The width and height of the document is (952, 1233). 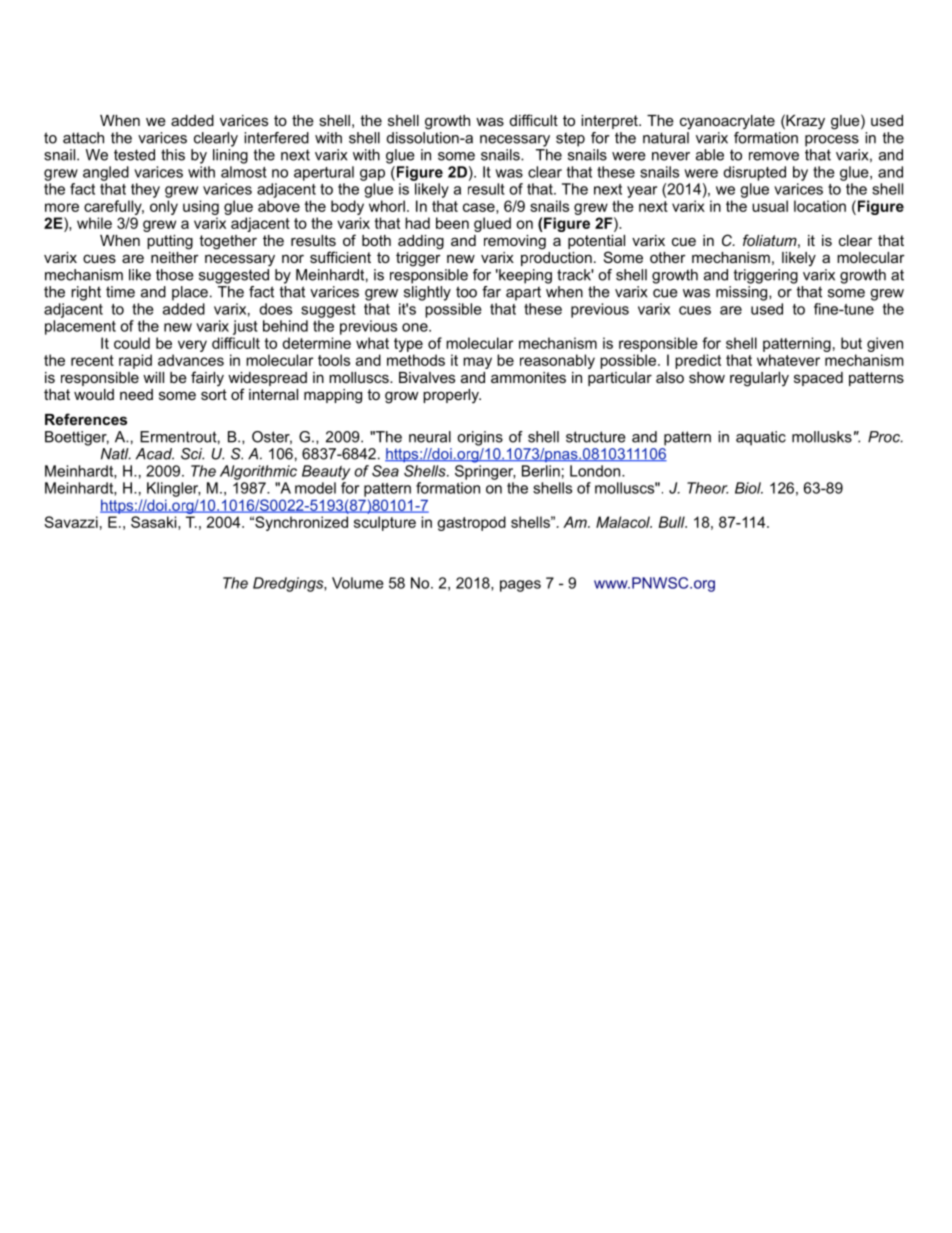 What do you see at coordinates (173, 155) in the document?
I see `this` at bounding box center [173, 155].
